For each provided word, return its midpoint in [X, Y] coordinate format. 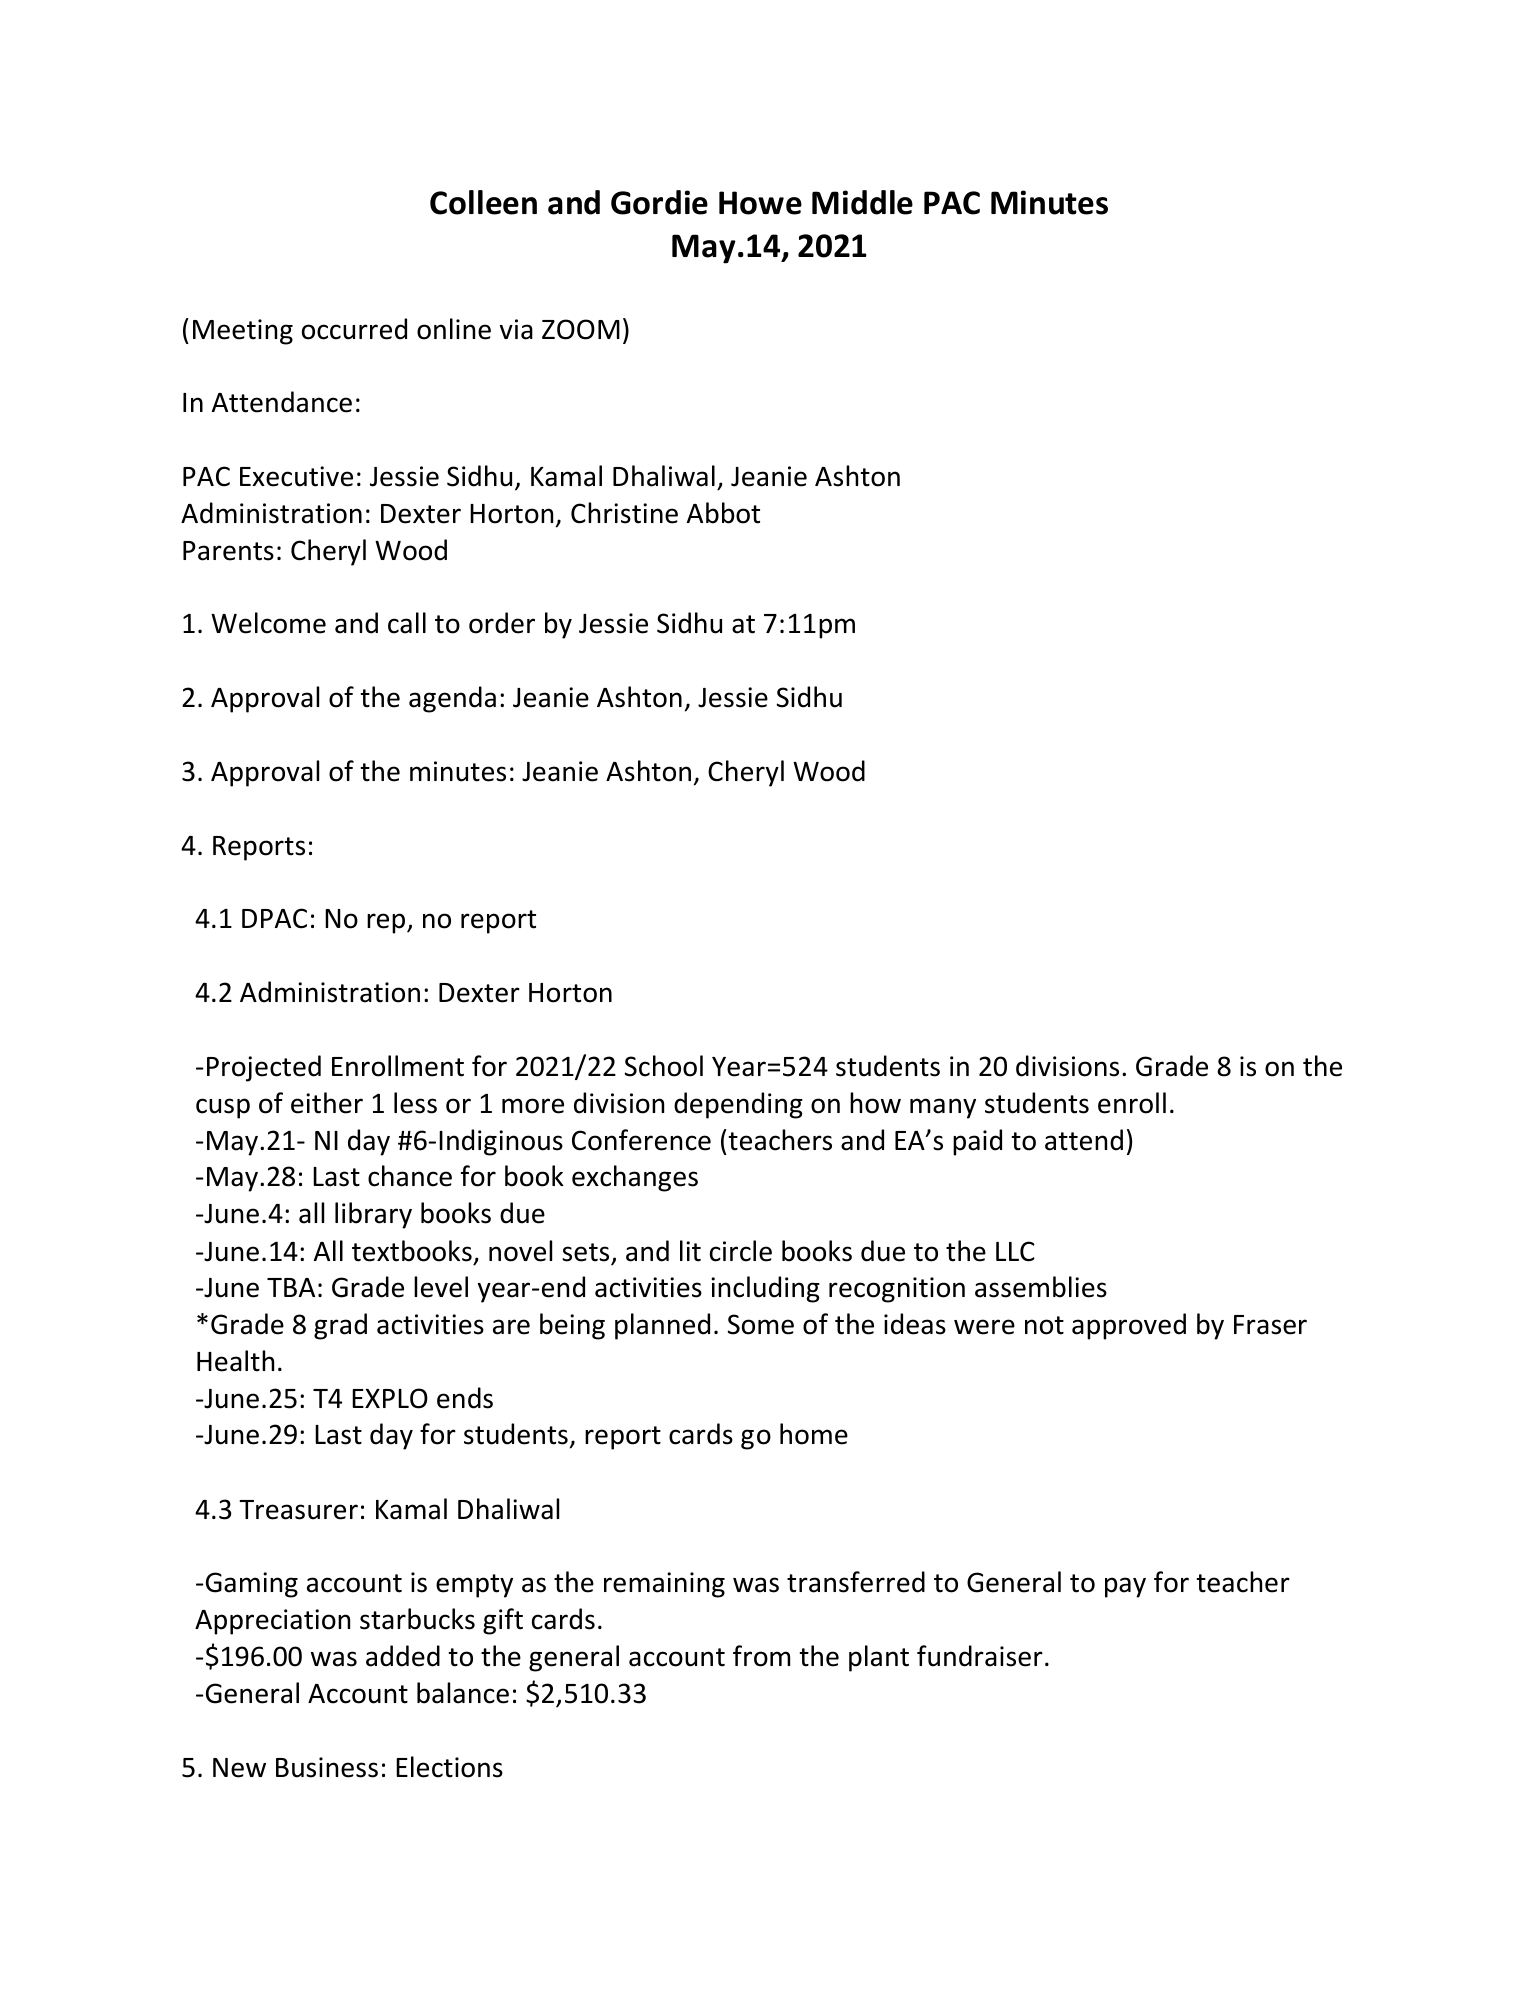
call [407, 623]
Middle [862, 202]
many [943, 1108]
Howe [760, 203]
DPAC [274, 918]
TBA [291, 1287]
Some [761, 1324]
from [761, 1656]
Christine [624, 513]
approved [1129, 1326]
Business [327, 1767]
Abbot [723, 513]
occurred [354, 329]
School [664, 1066]
